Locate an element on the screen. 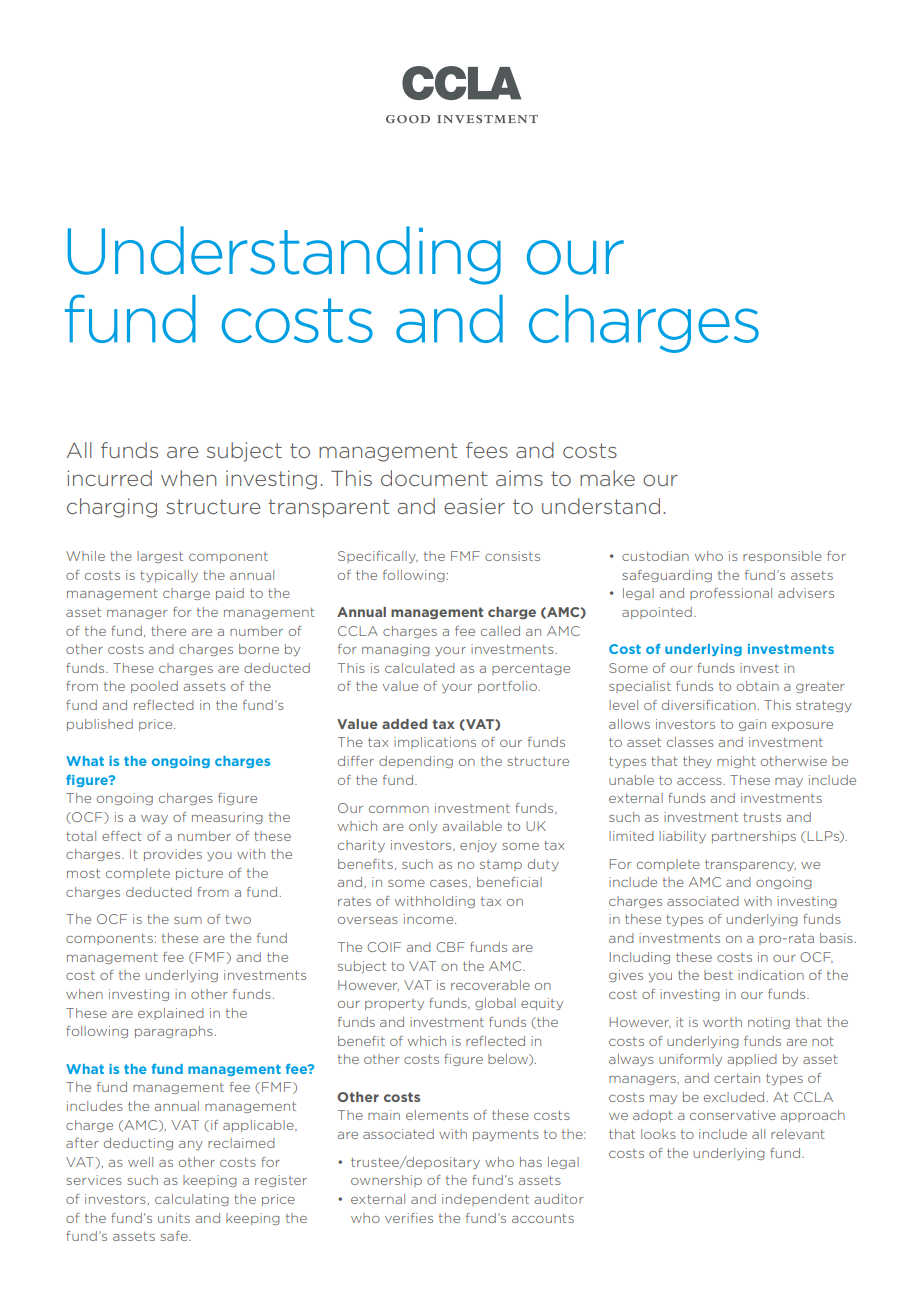  worth is located at coordinates (722, 1022).
